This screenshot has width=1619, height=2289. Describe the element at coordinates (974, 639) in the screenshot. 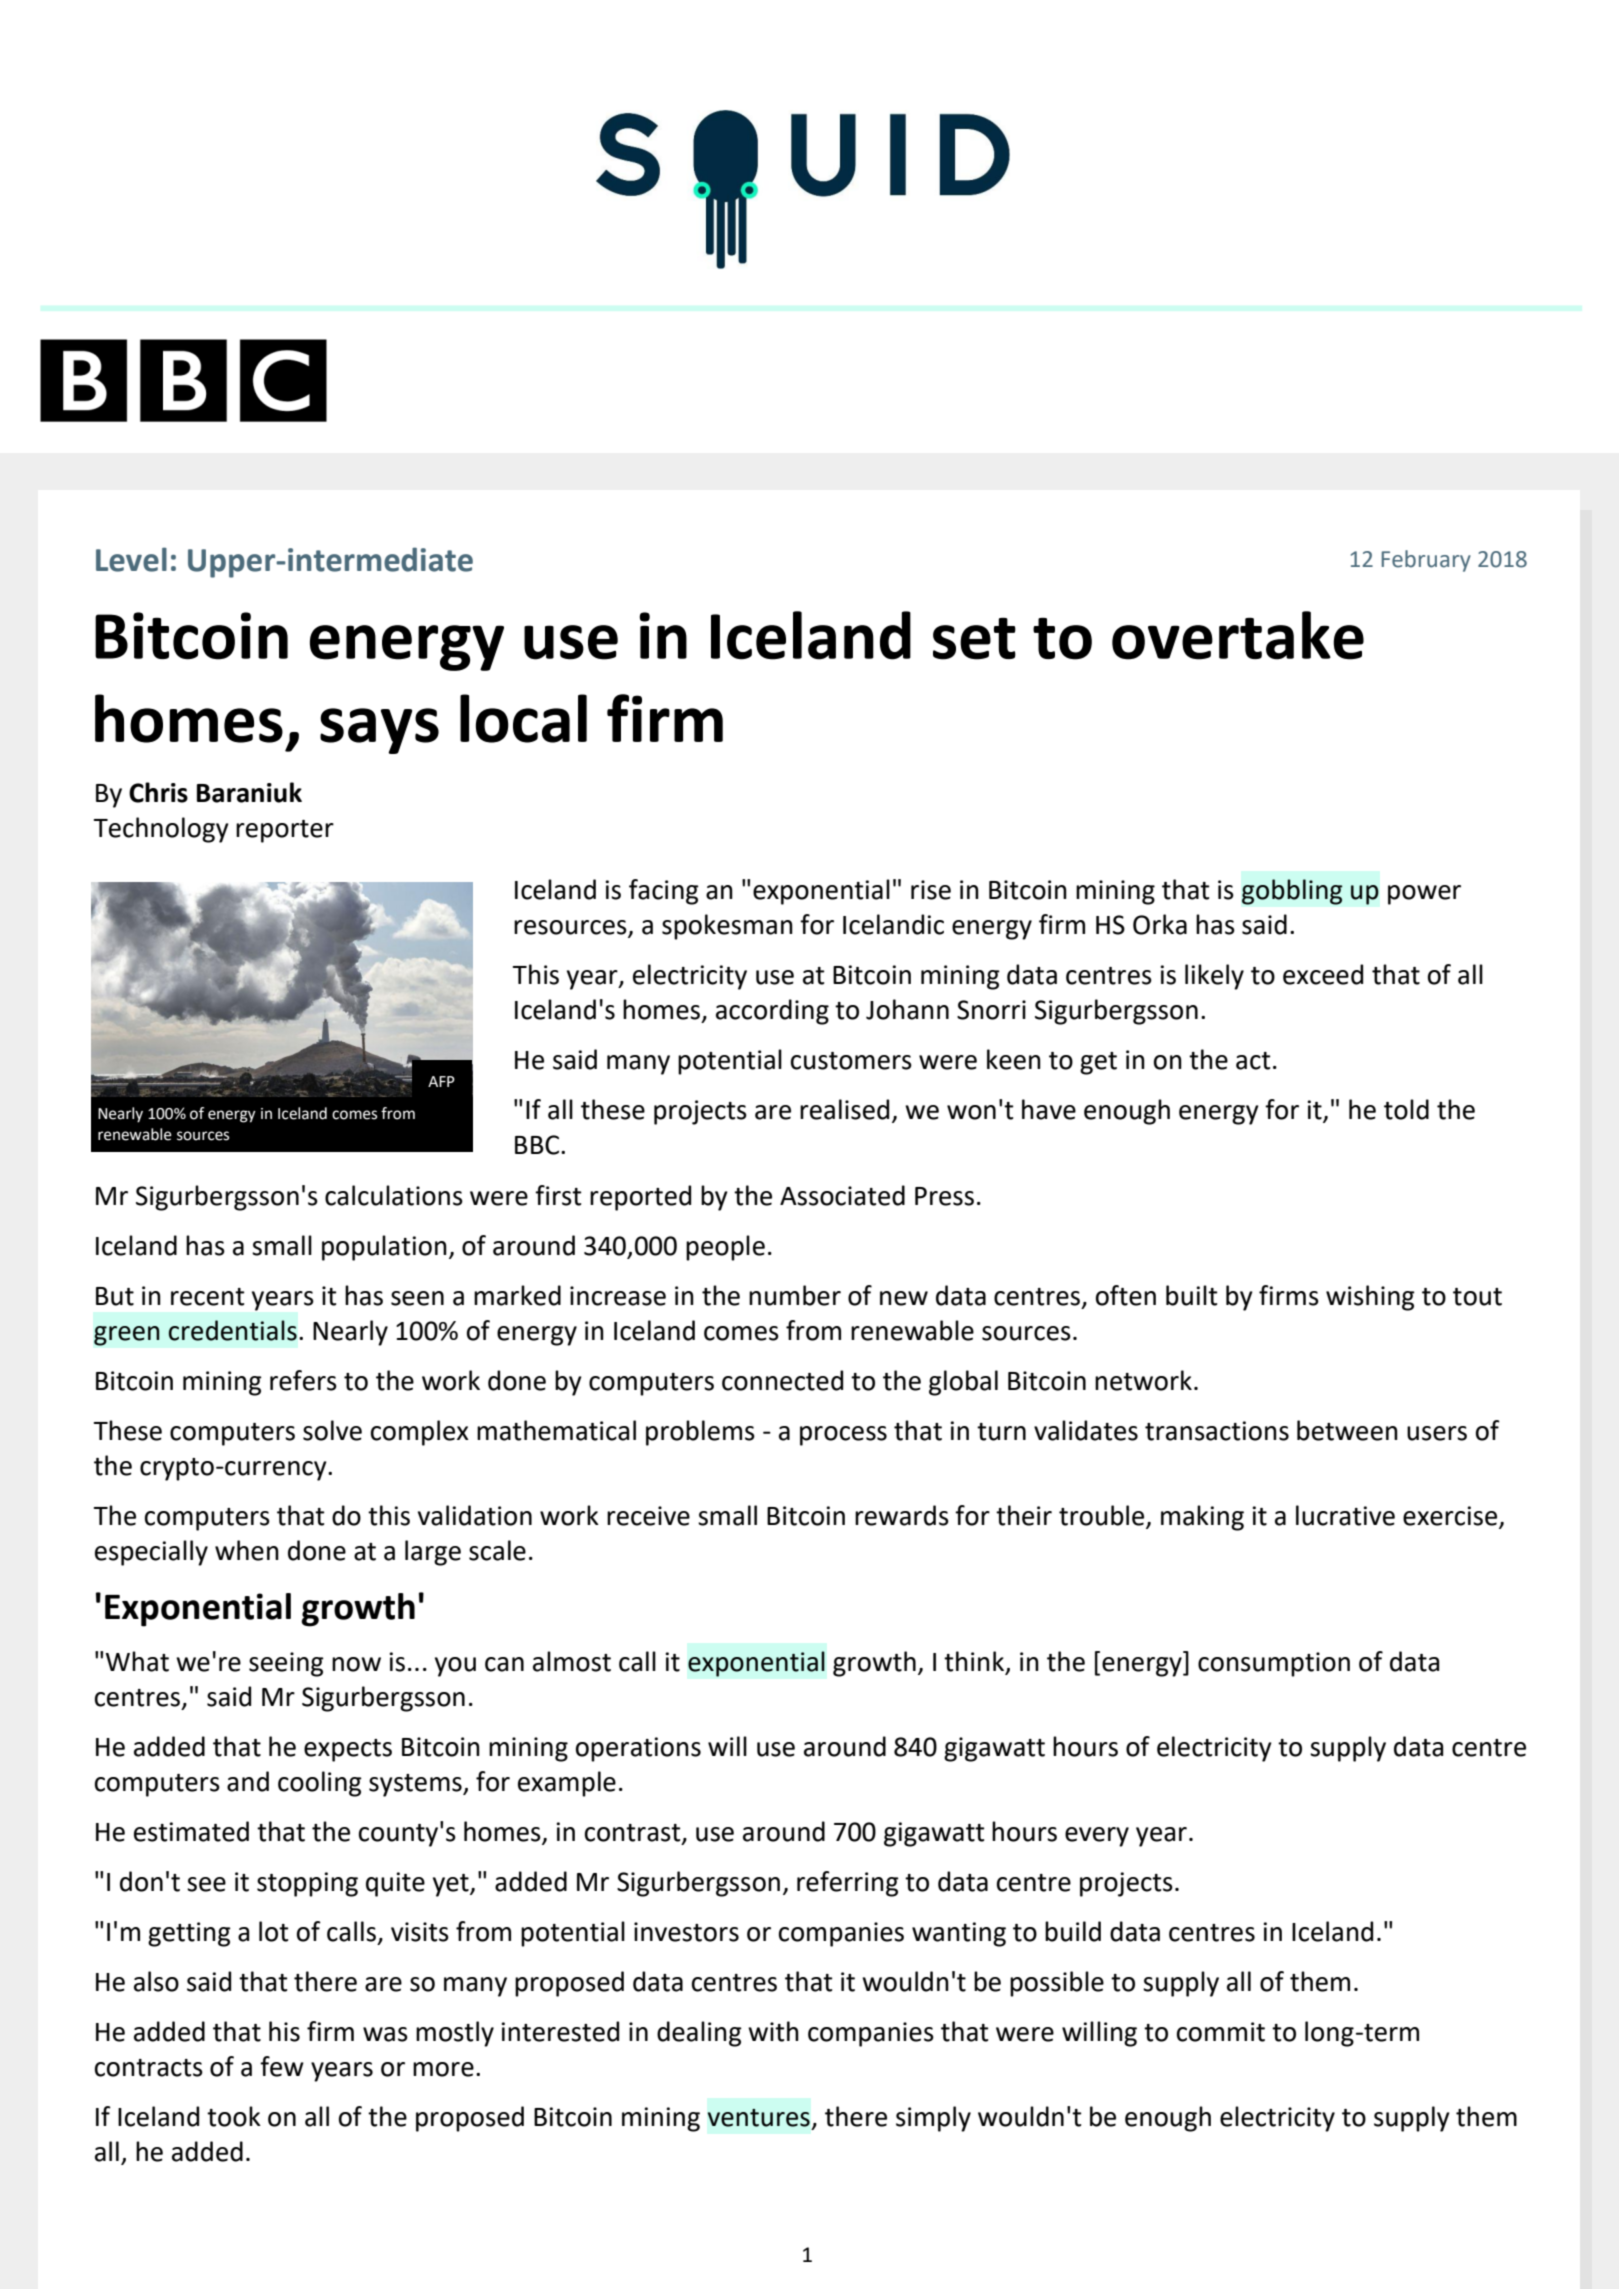

I see `set` at that location.
